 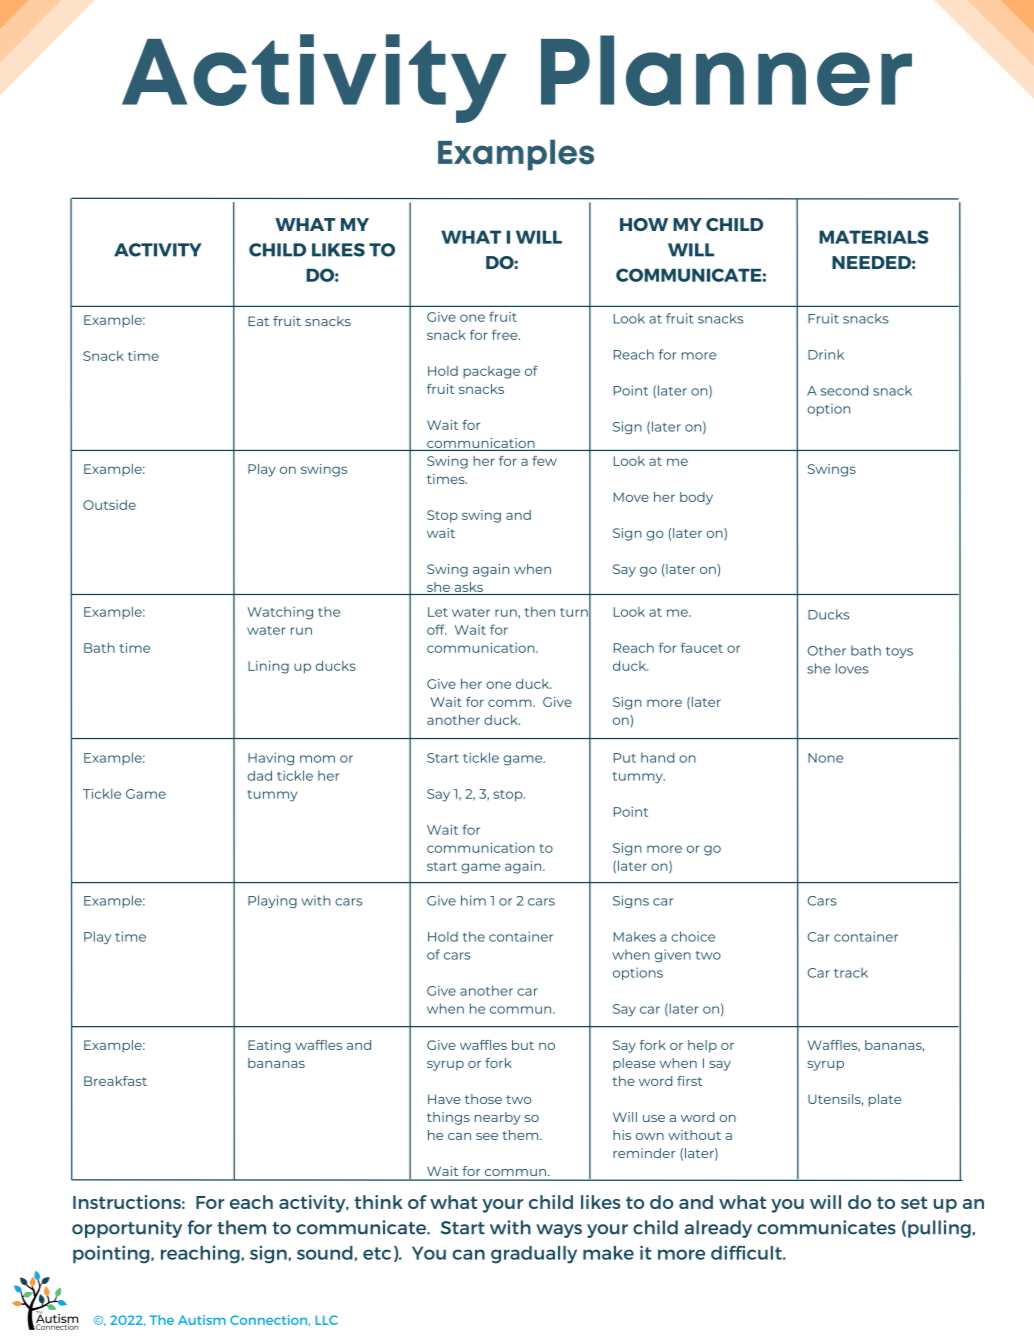 I want to click on free, so click(x=506, y=334).
